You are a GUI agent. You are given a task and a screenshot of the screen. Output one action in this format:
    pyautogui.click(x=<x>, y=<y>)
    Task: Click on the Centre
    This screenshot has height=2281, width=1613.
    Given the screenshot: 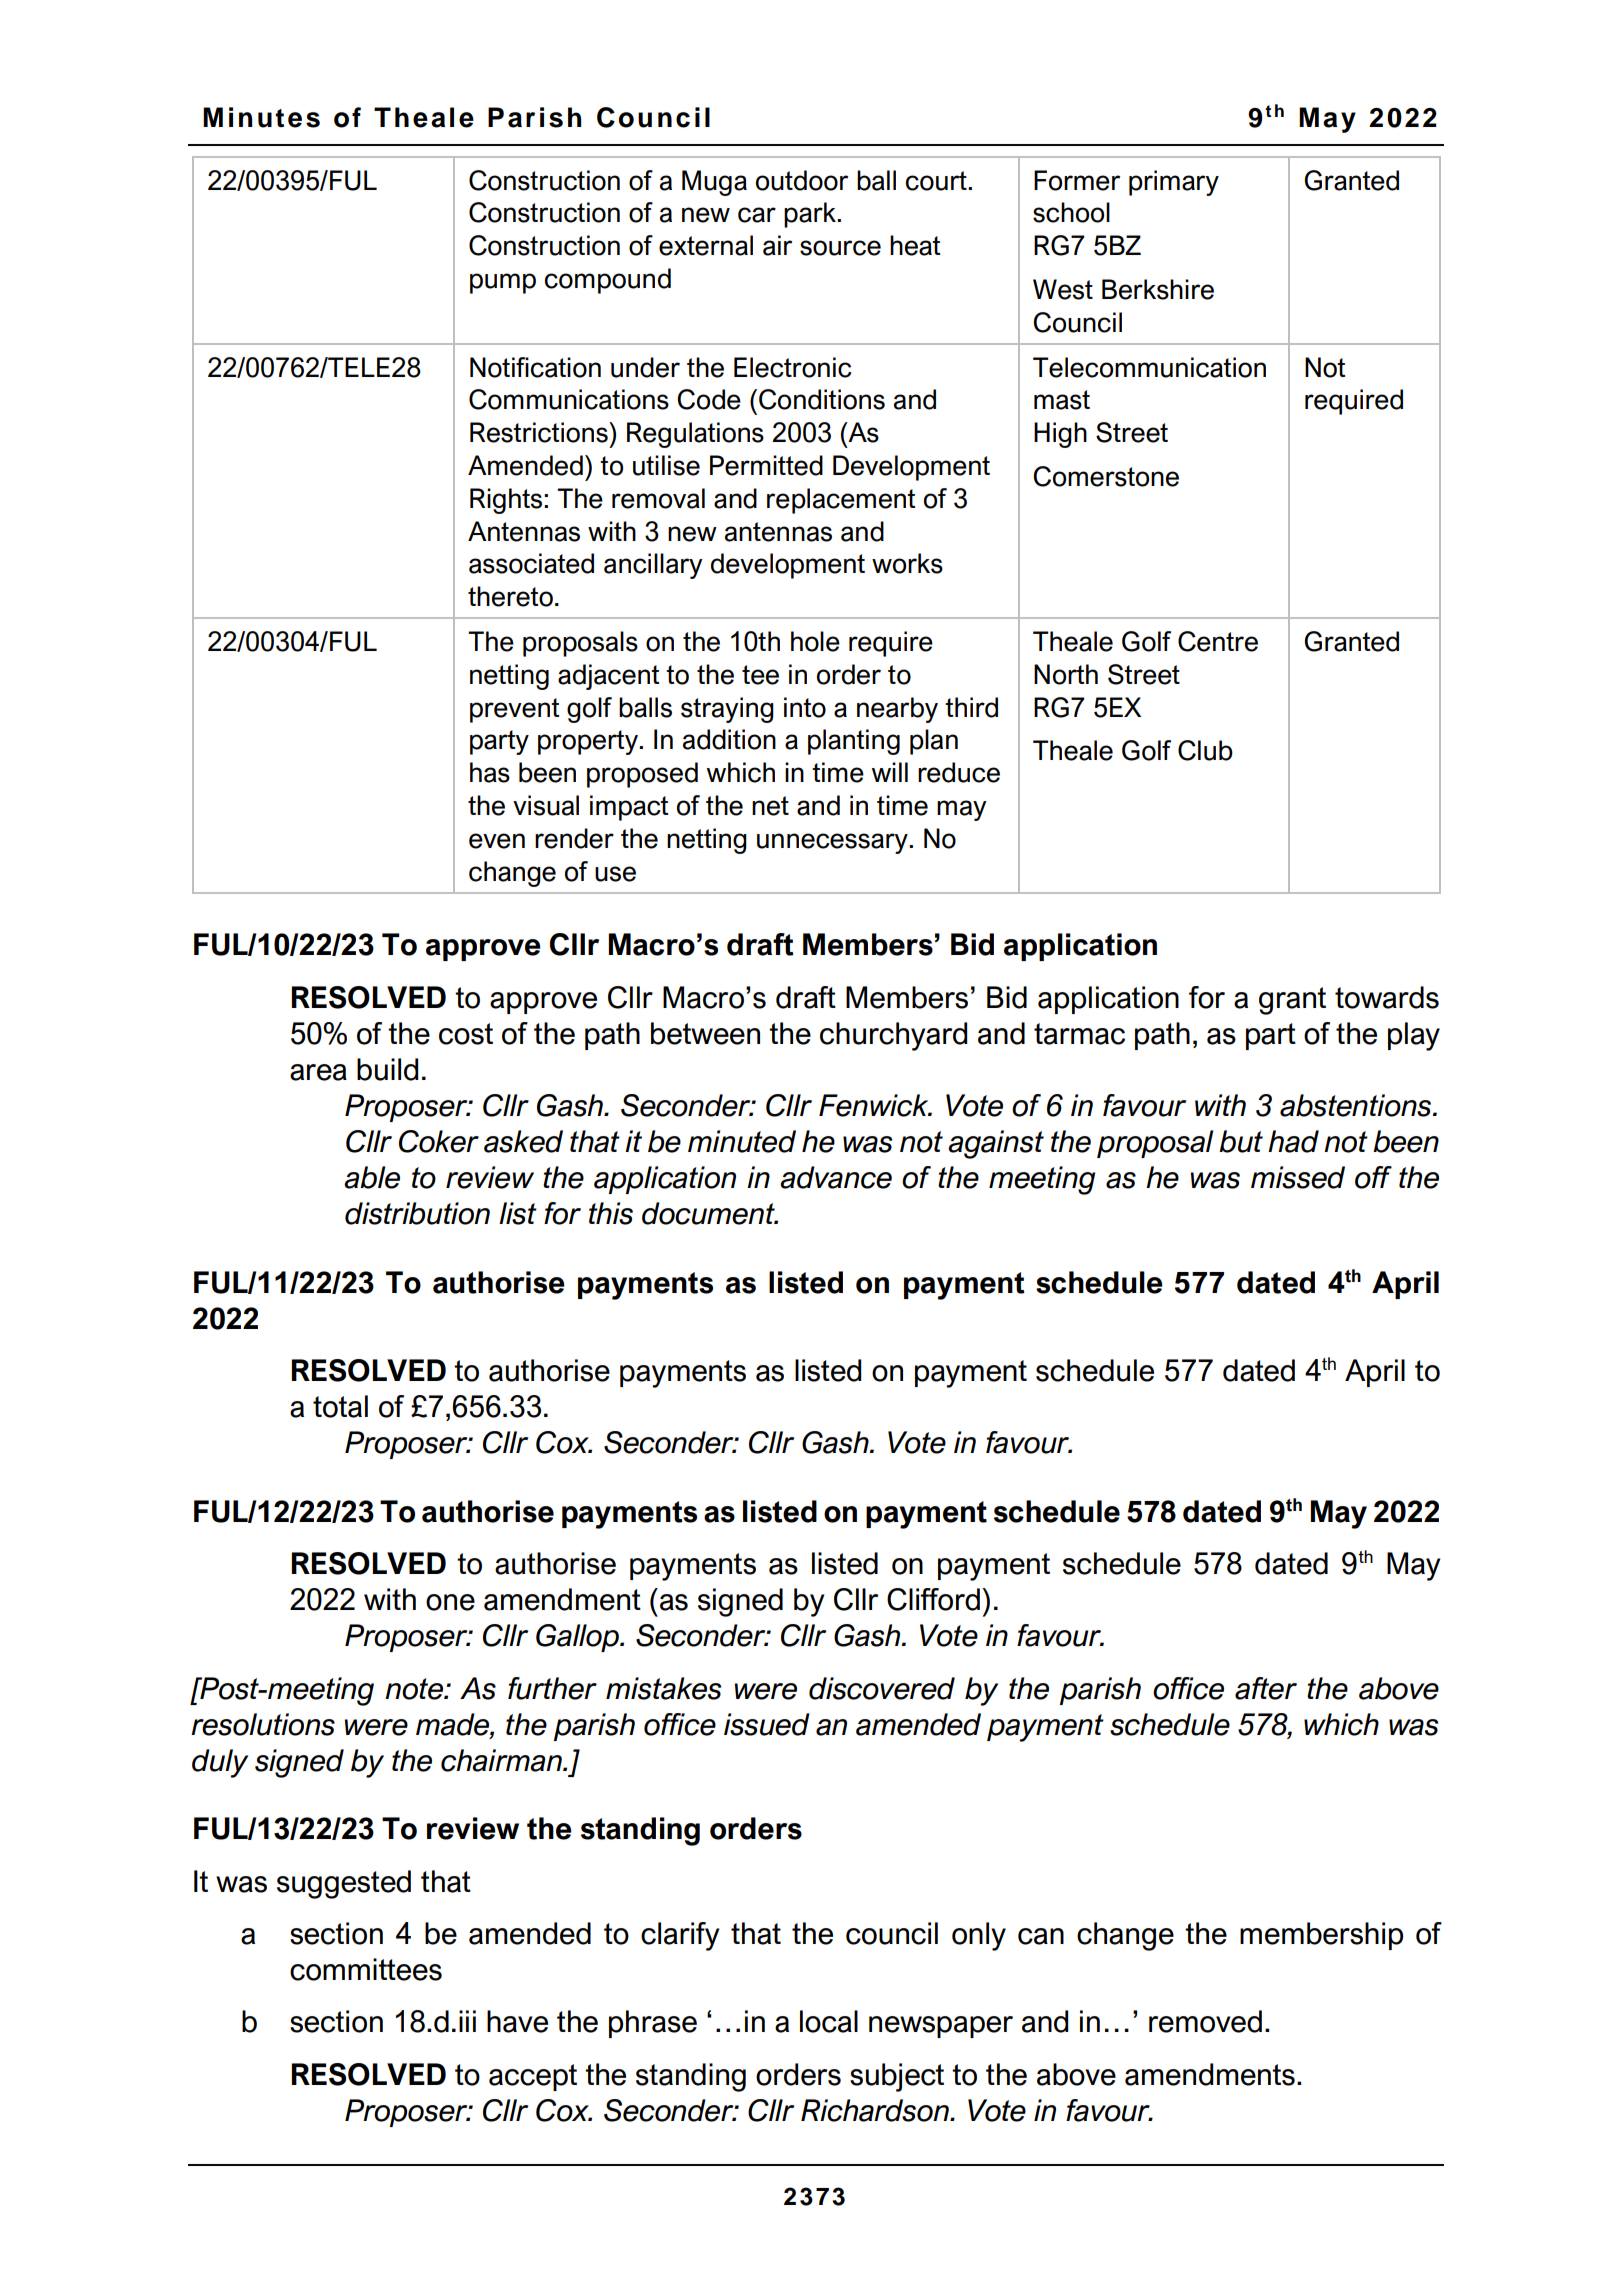 What is the action you would take?
    pyautogui.click(x=1218, y=641)
